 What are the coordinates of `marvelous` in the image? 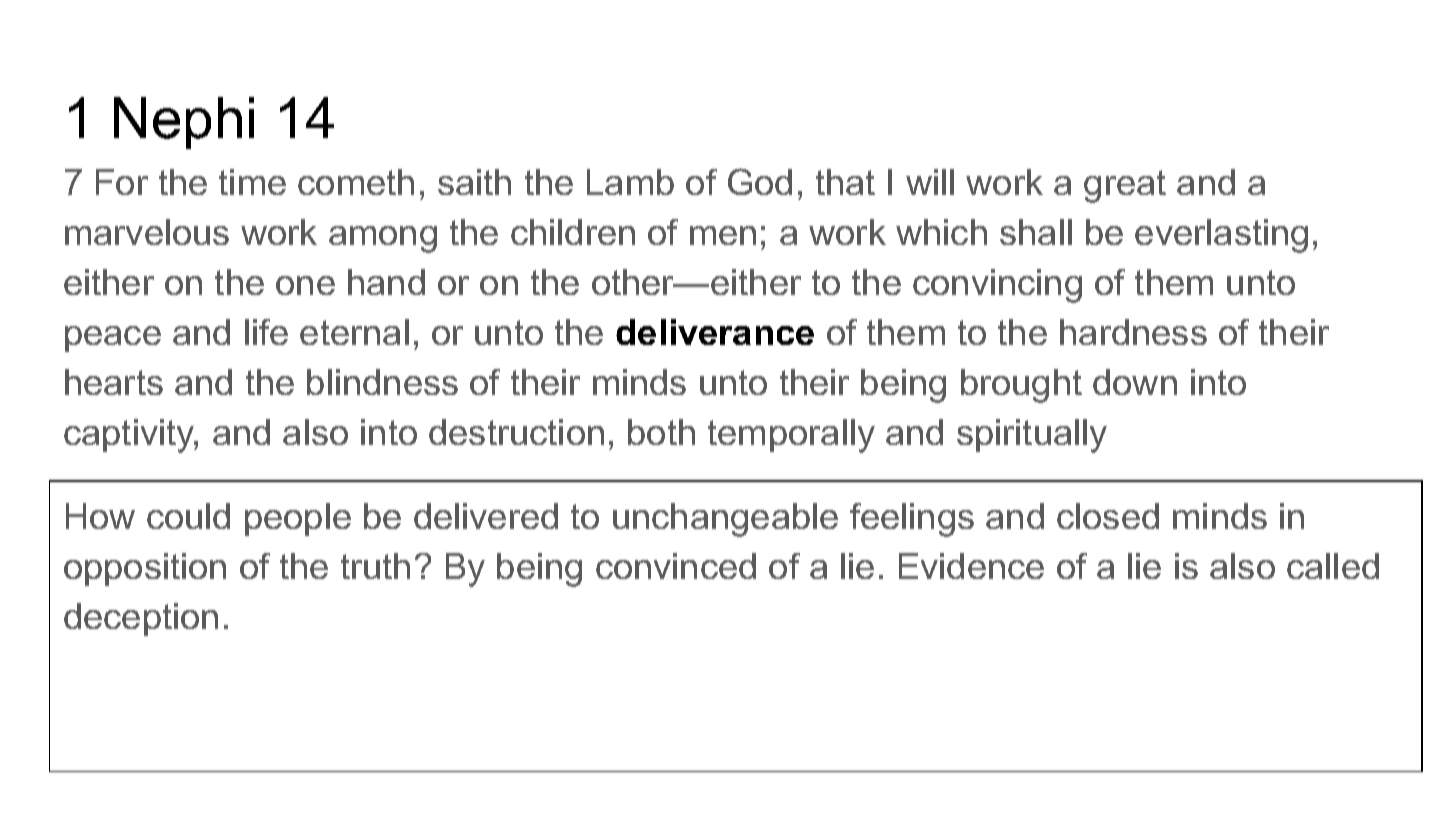 It's located at (147, 232).
